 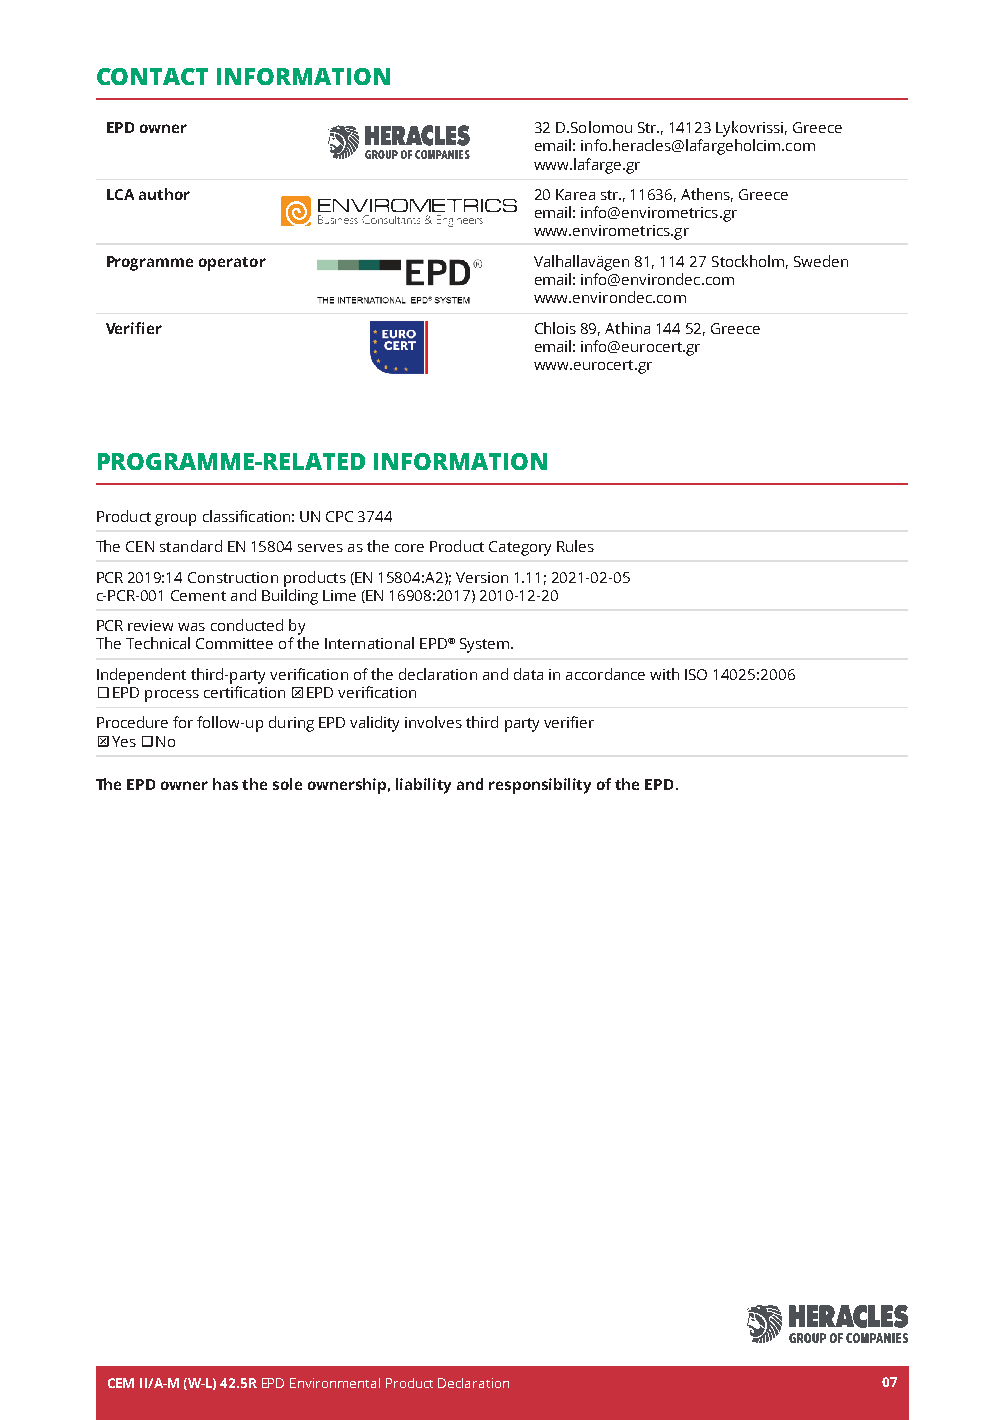 What do you see at coordinates (433, 722) in the screenshot?
I see `involves` at bounding box center [433, 722].
